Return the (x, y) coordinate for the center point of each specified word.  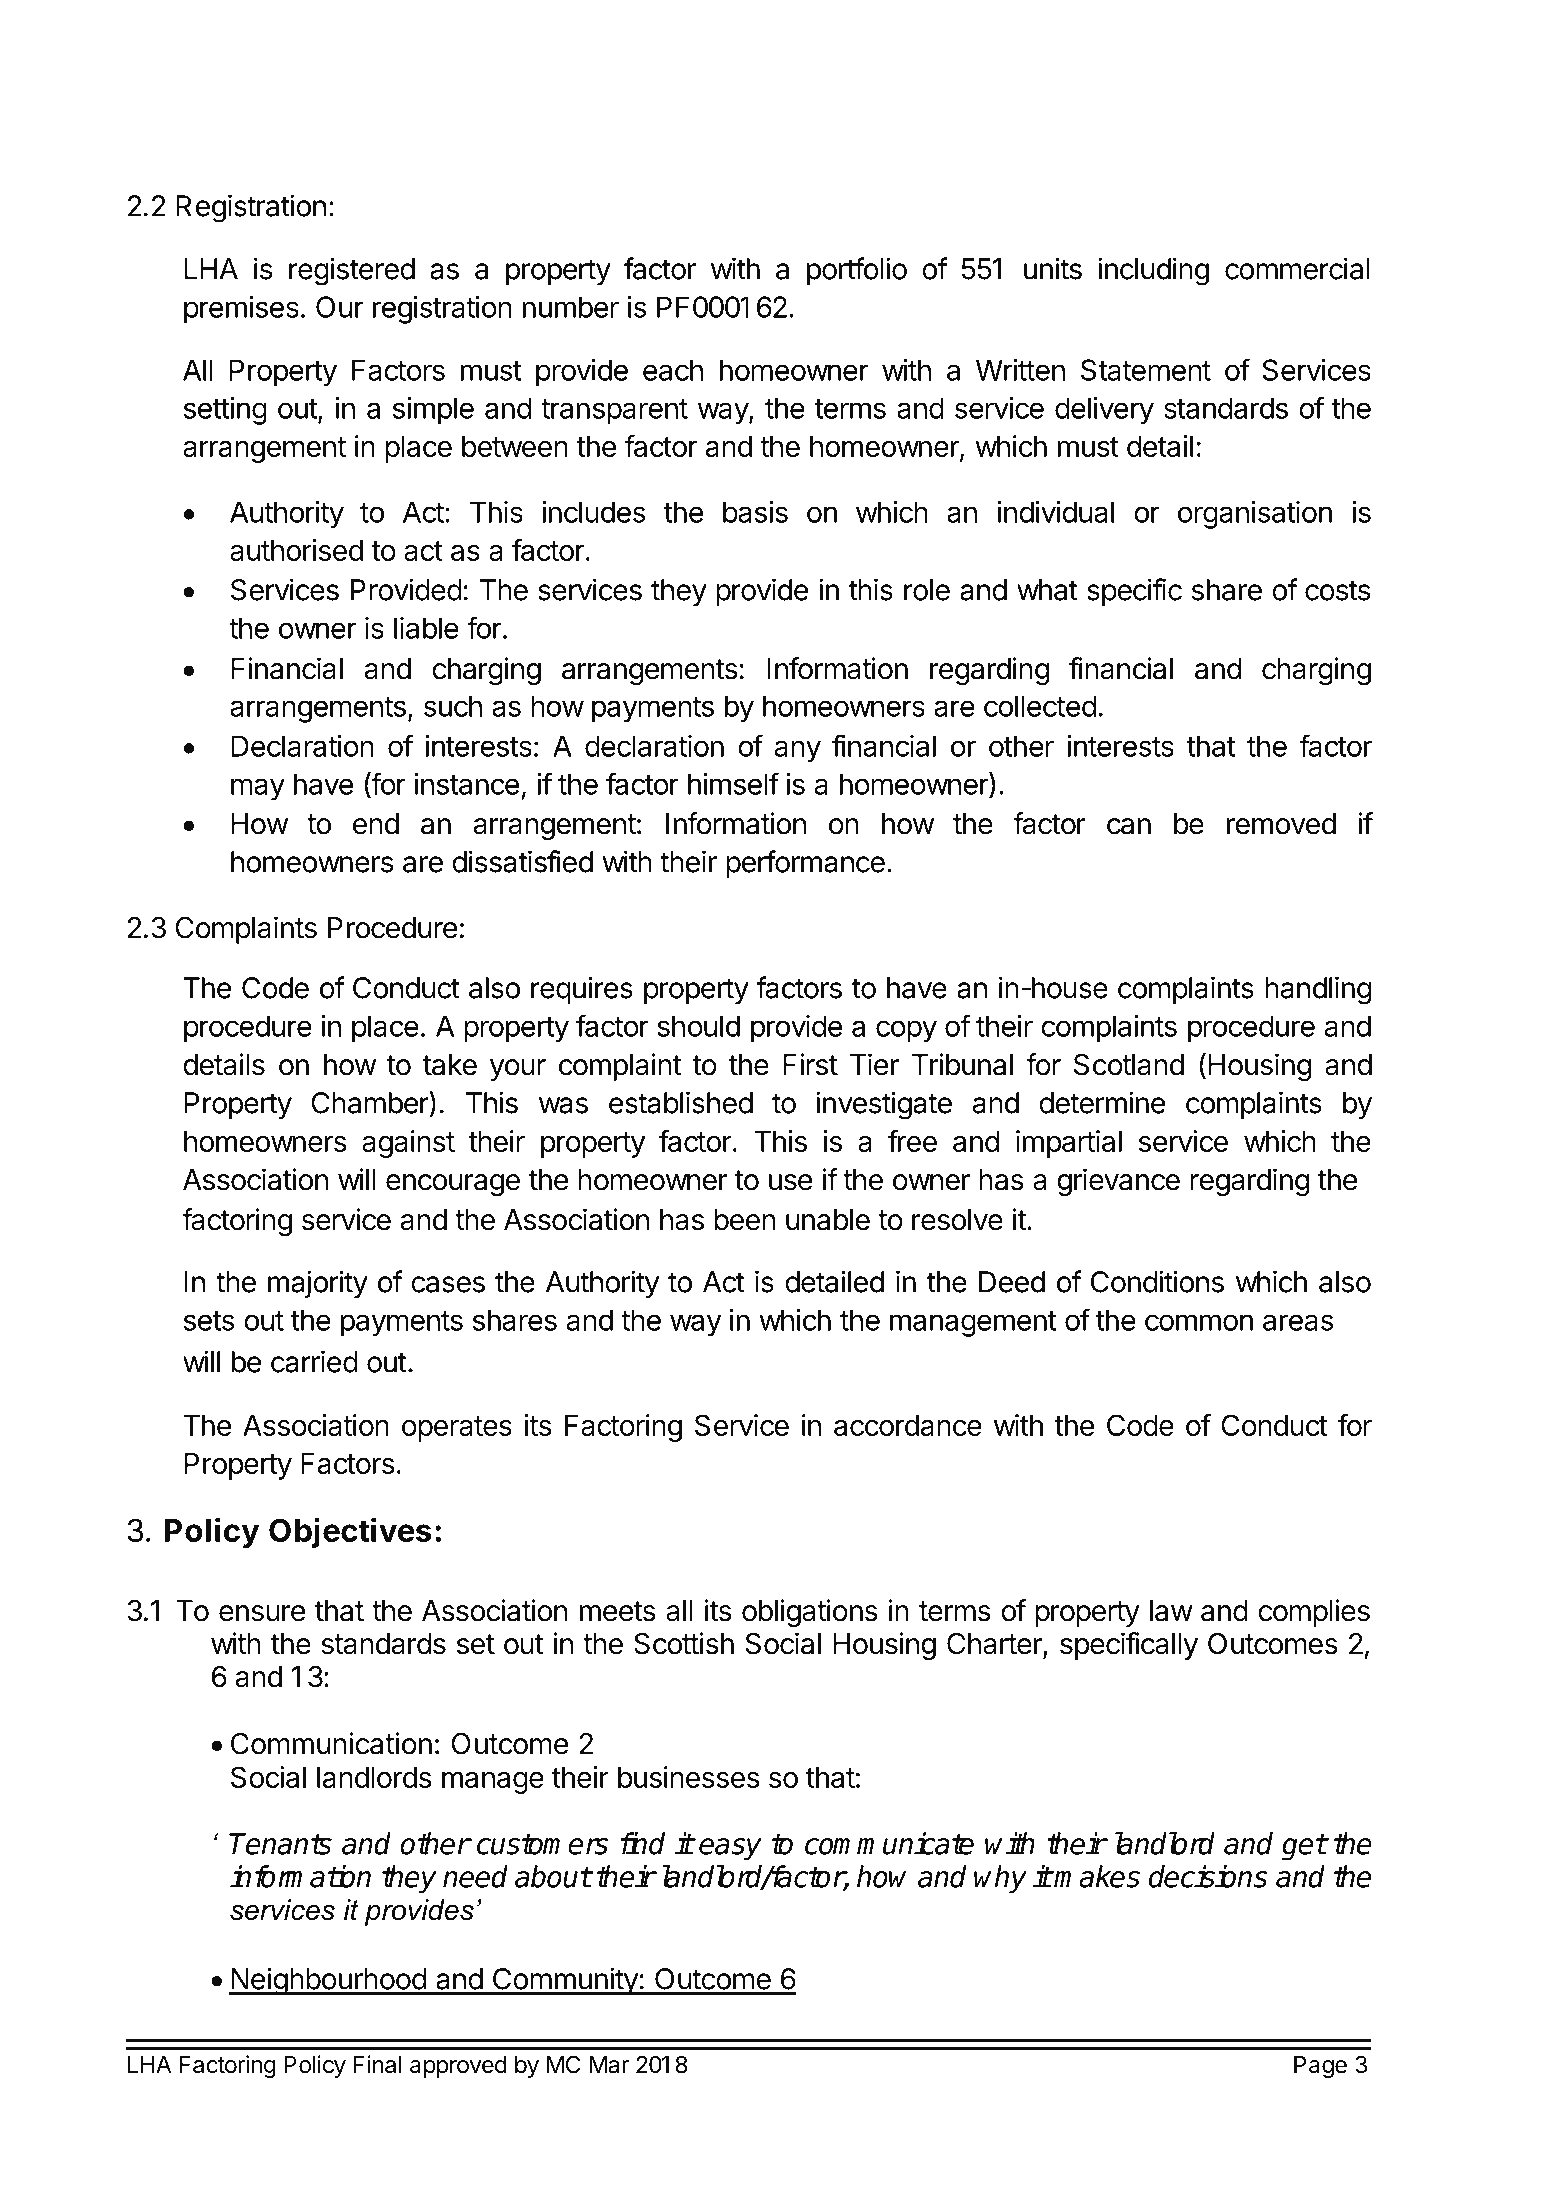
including (1153, 271)
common (1199, 1322)
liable (426, 628)
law (1171, 1611)
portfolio (857, 271)
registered (352, 271)
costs (1338, 590)
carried (314, 1361)
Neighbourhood (328, 1981)
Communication (331, 1743)
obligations (810, 1613)
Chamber (370, 1102)
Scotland (1129, 1064)
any (798, 751)
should (699, 1026)
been (745, 1220)
